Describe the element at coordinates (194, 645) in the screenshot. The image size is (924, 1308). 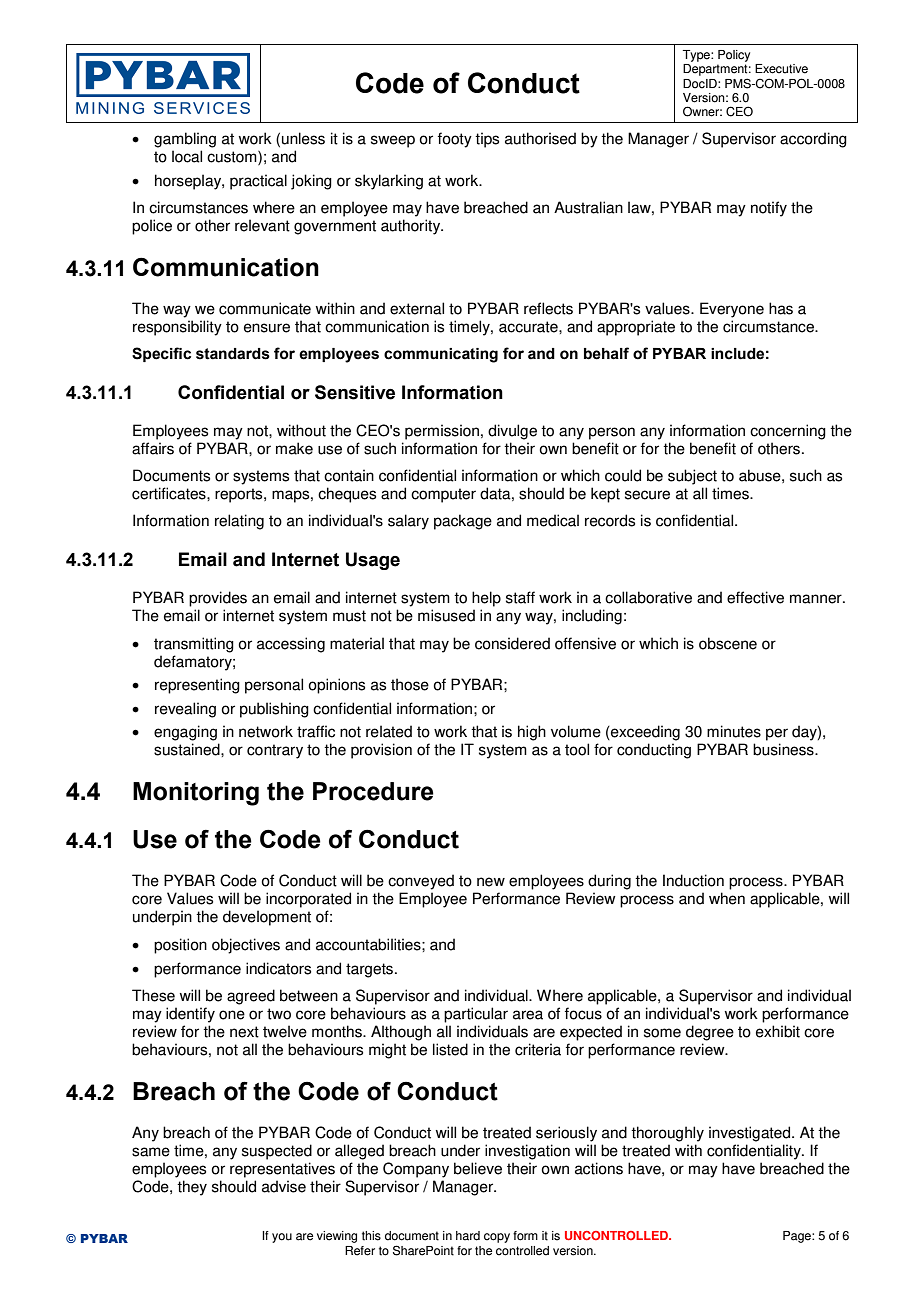
I see `transmitting` at that location.
